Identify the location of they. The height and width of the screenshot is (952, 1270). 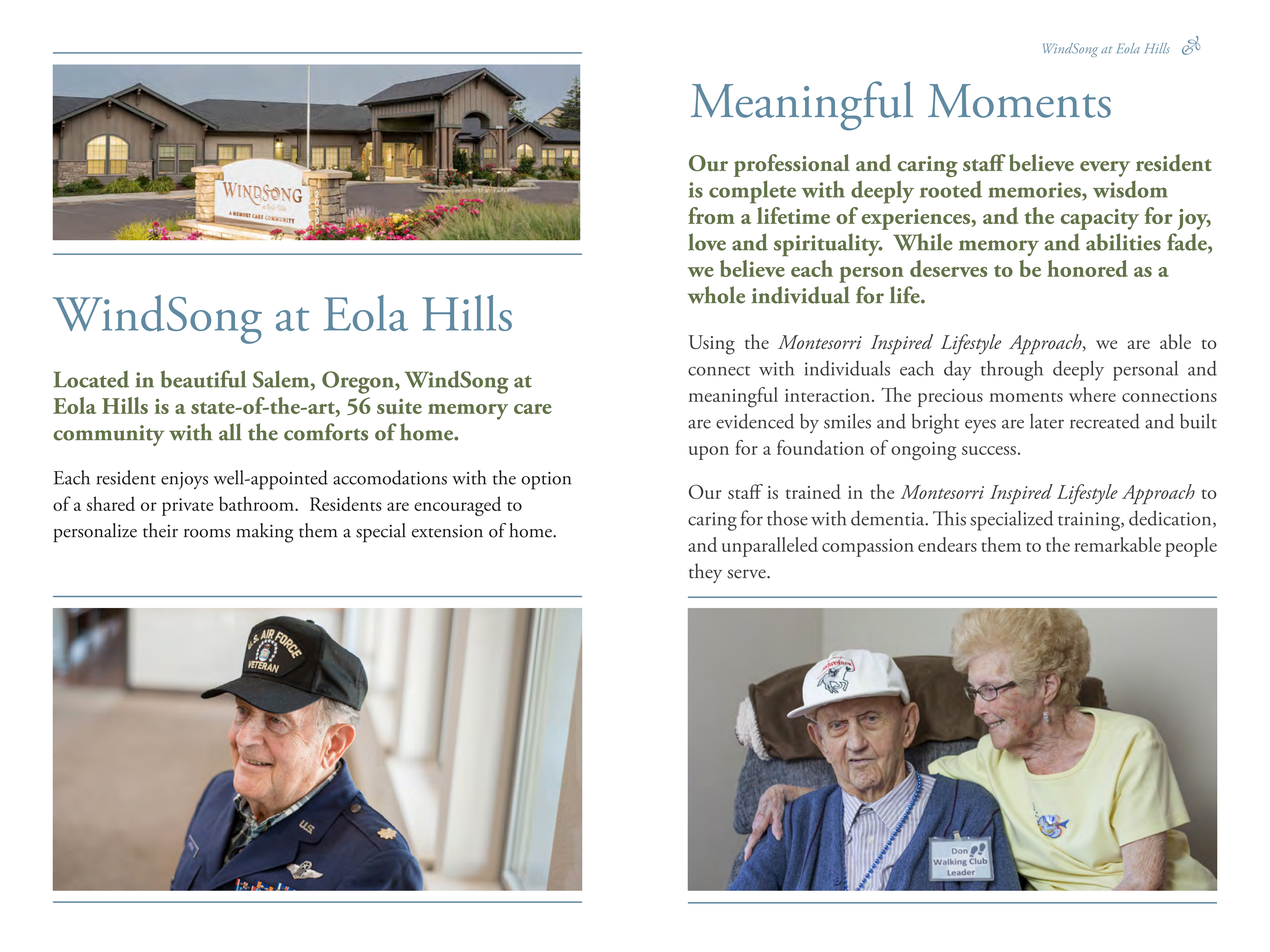
(705, 573).
